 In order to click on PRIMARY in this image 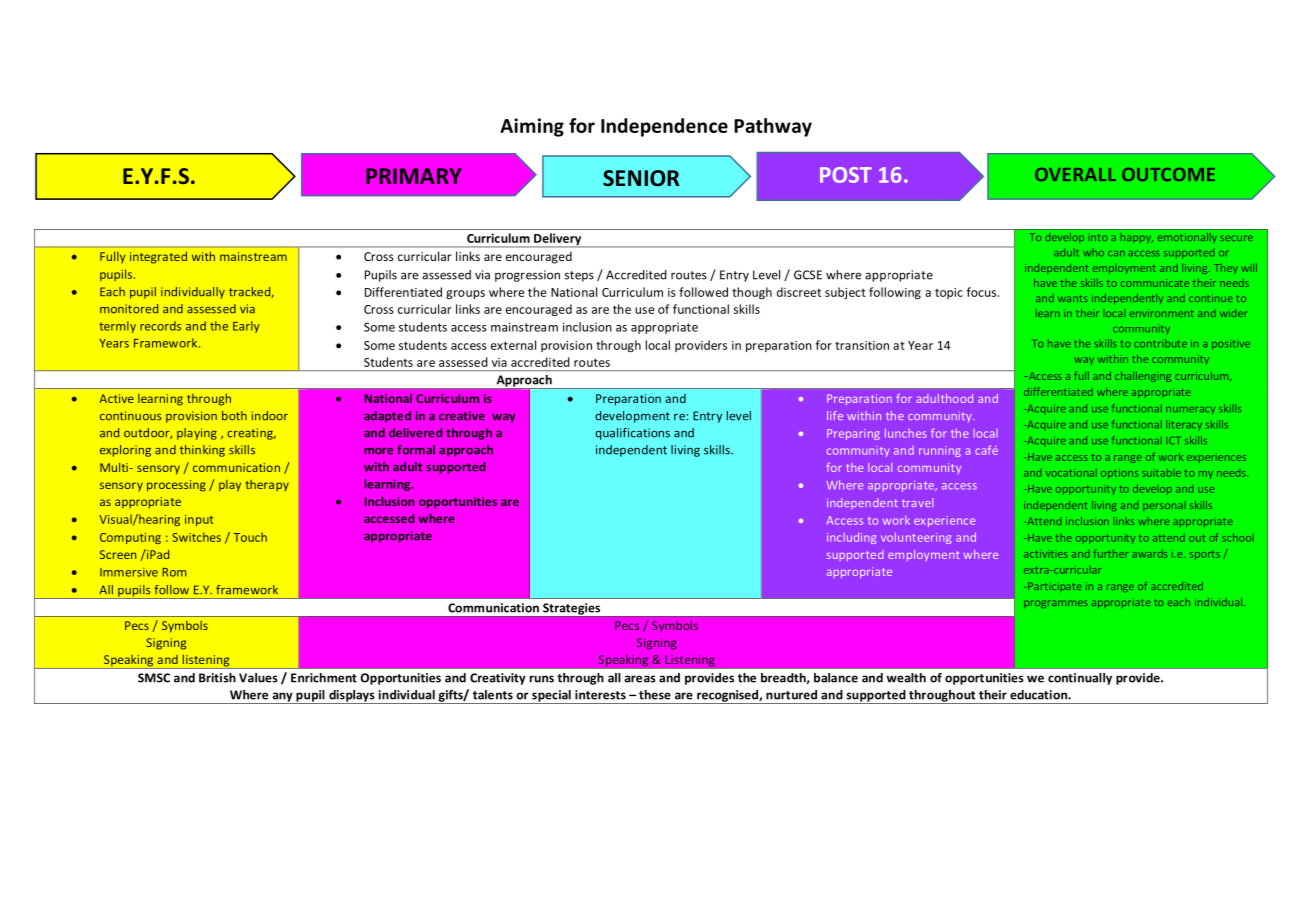, I will do `click(414, 176)`.
